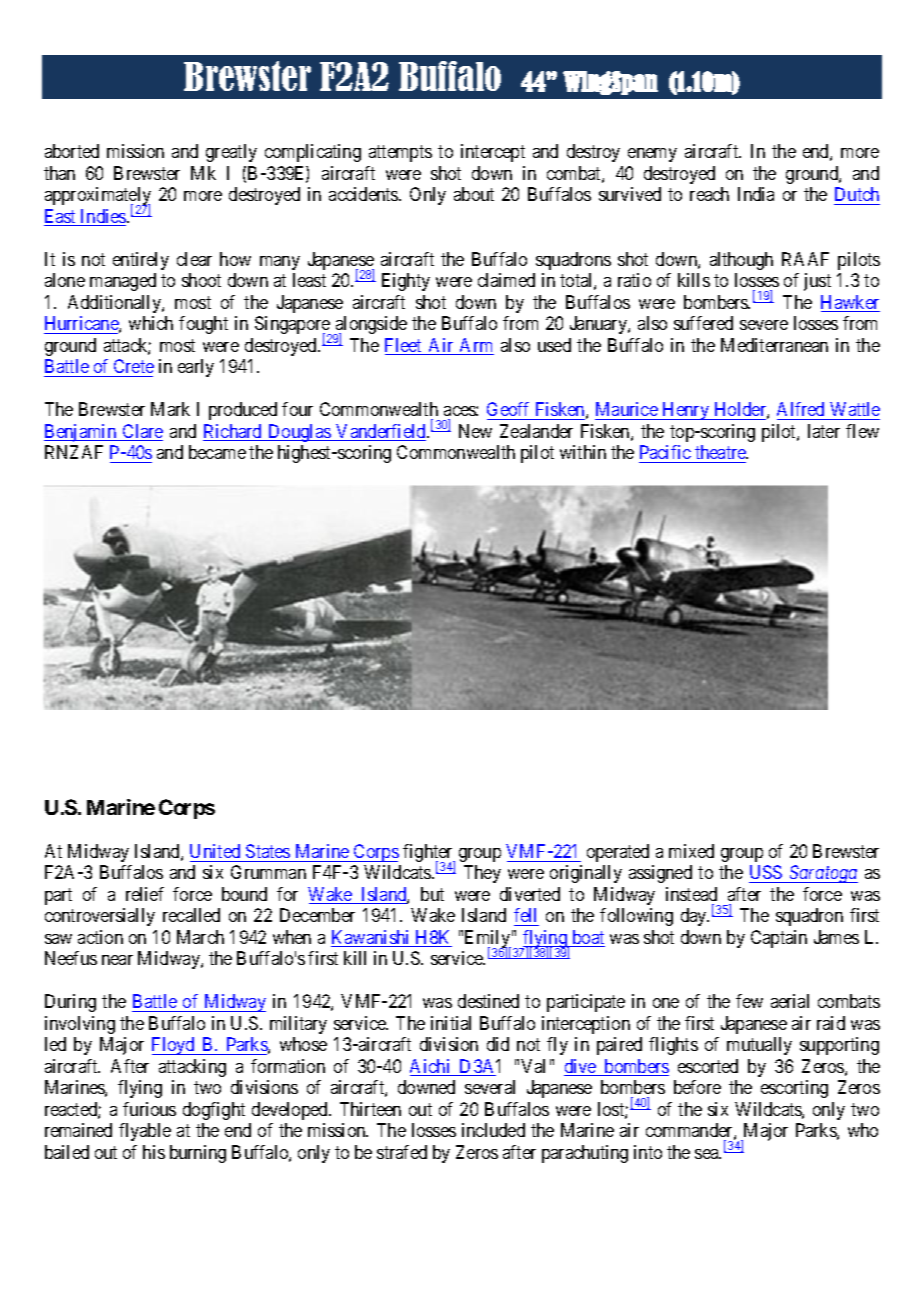 The image size is (924, 1308). I want to click on New, so click(475, 431).
